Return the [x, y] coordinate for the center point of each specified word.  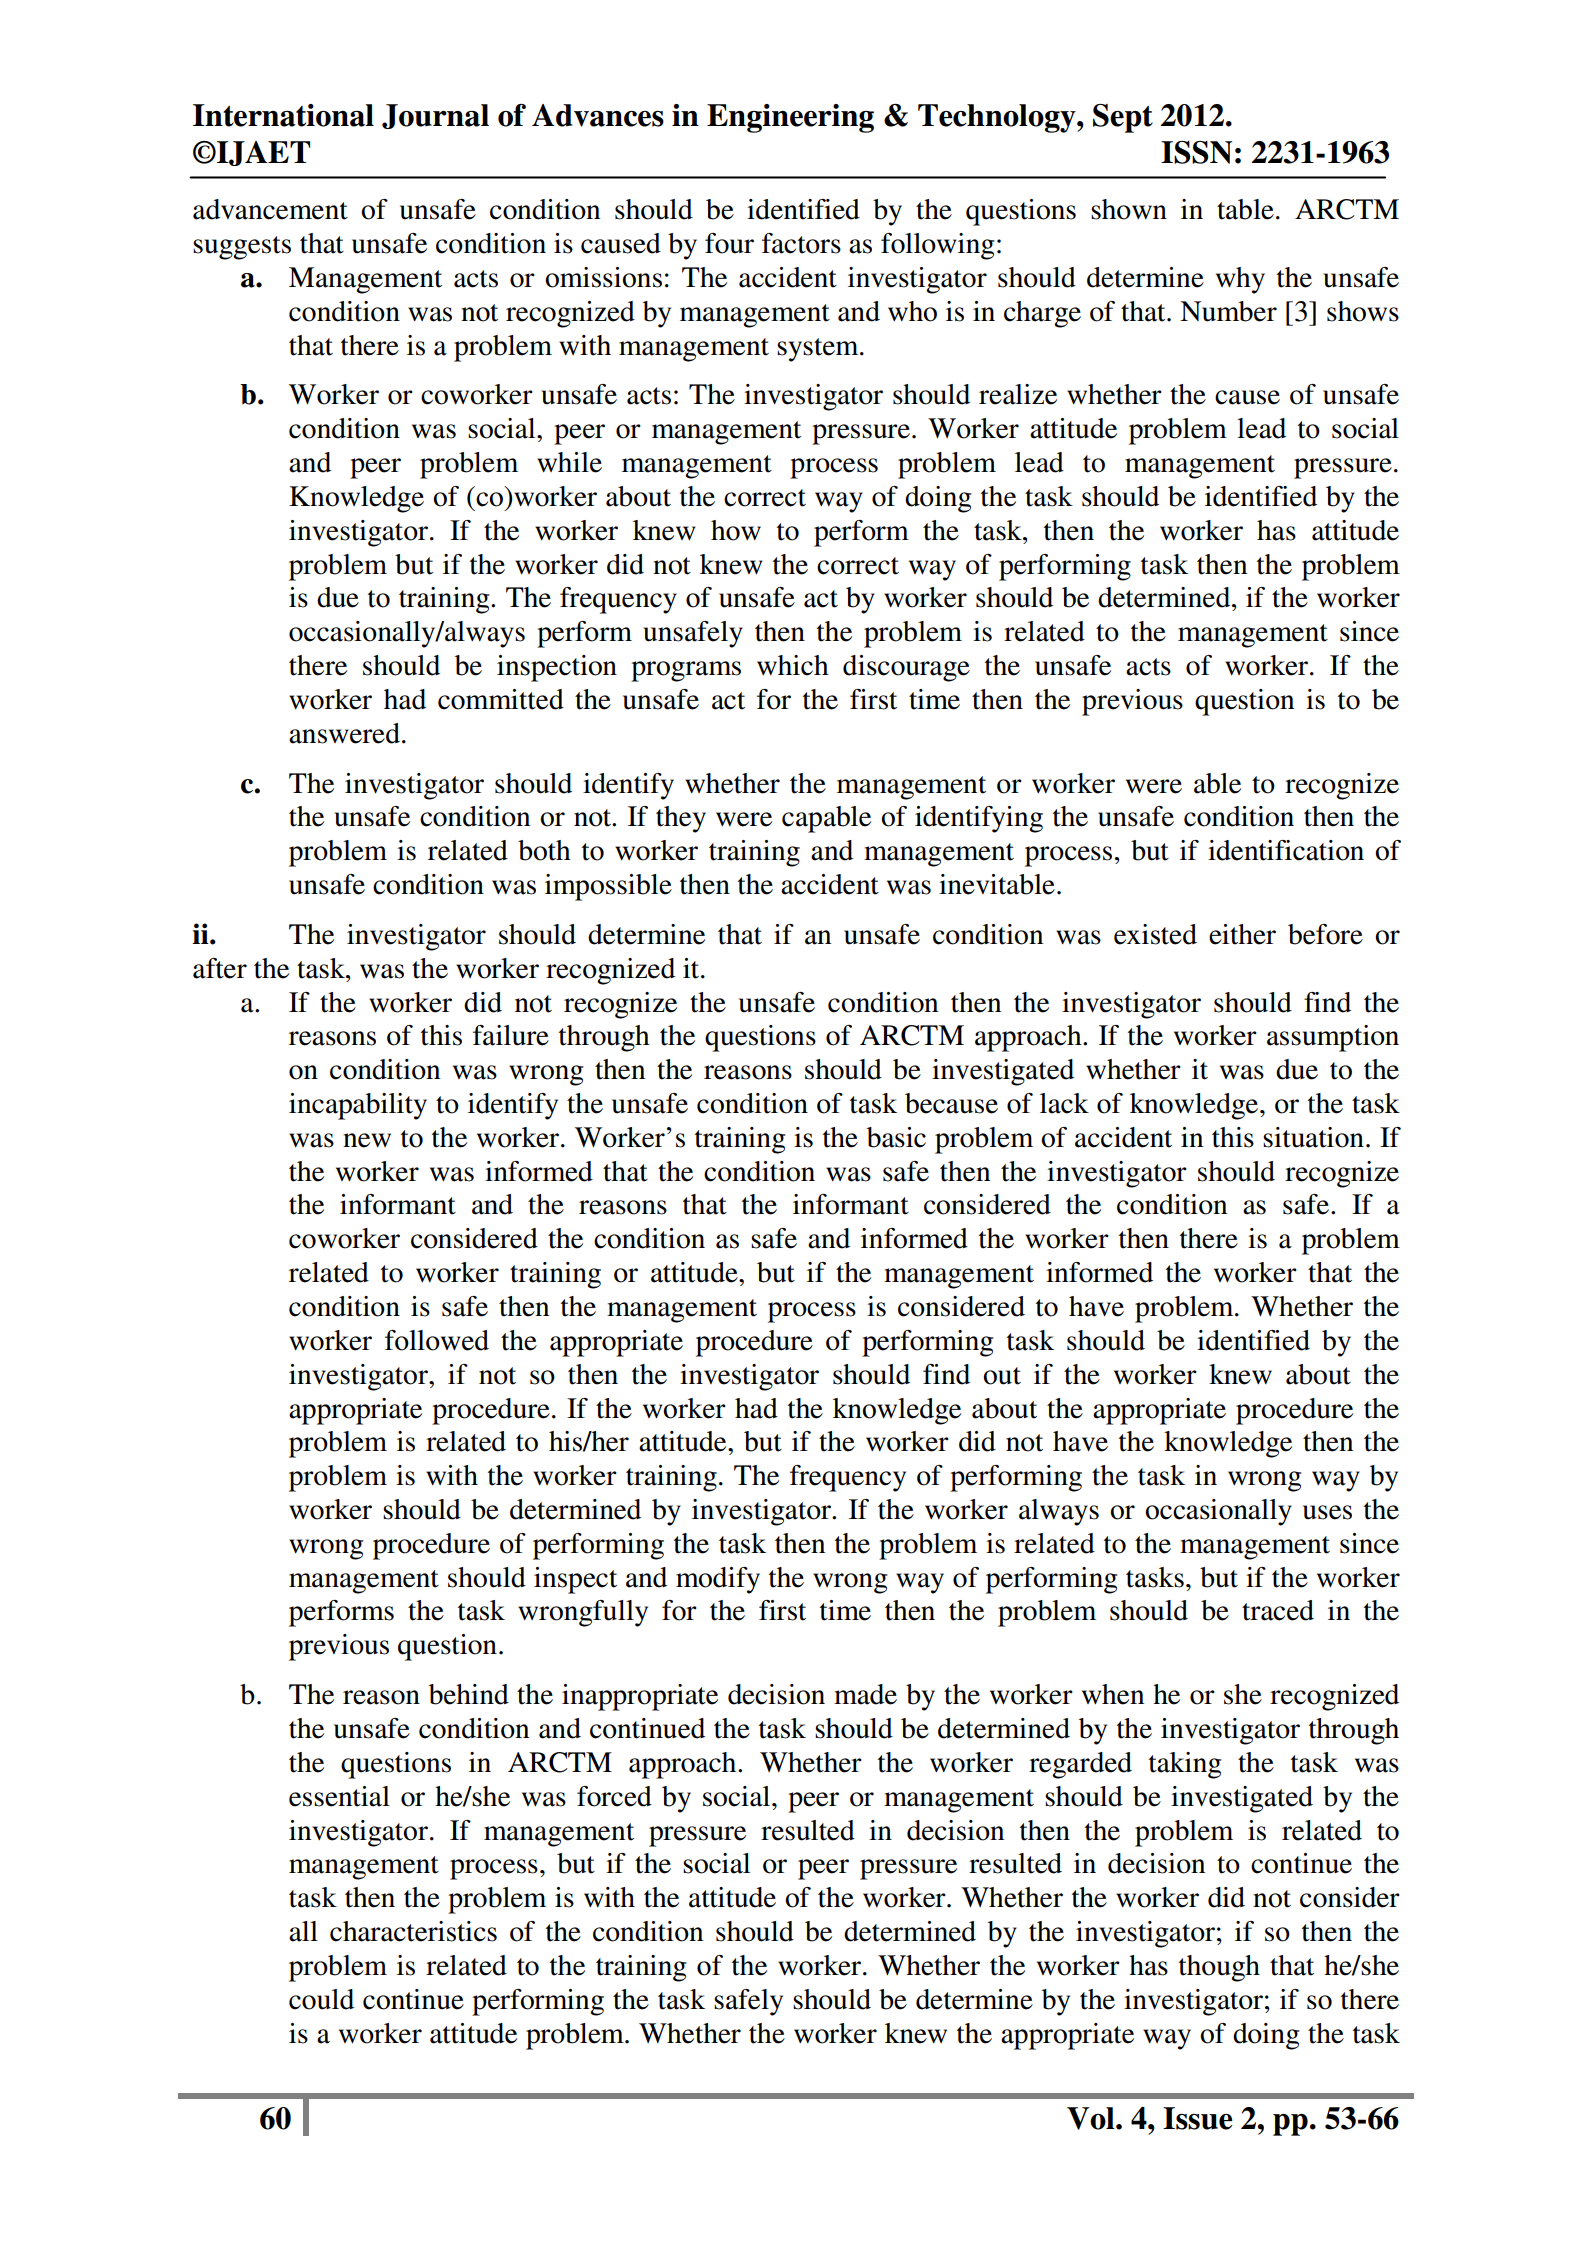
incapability [358, 1106]
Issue [1198, 2118]
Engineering [790, 118]
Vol [1092, 2118]
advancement [270, 209]
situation [1313, 1137]
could [321, 1999]
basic [896, 1137]
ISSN [1196, 152]
